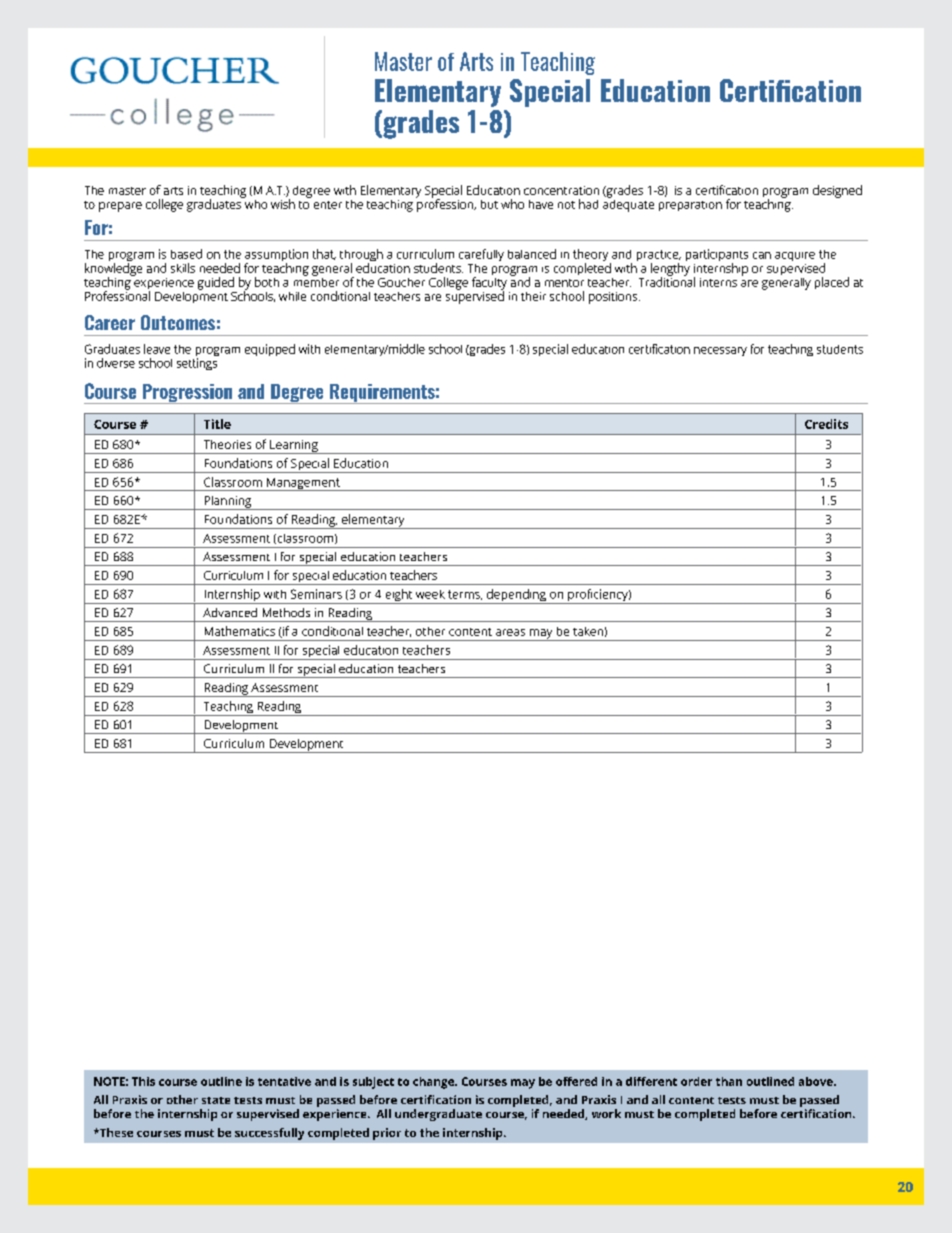 This image has height=1233, width=952. I want to click on can, so click(762, 255).
